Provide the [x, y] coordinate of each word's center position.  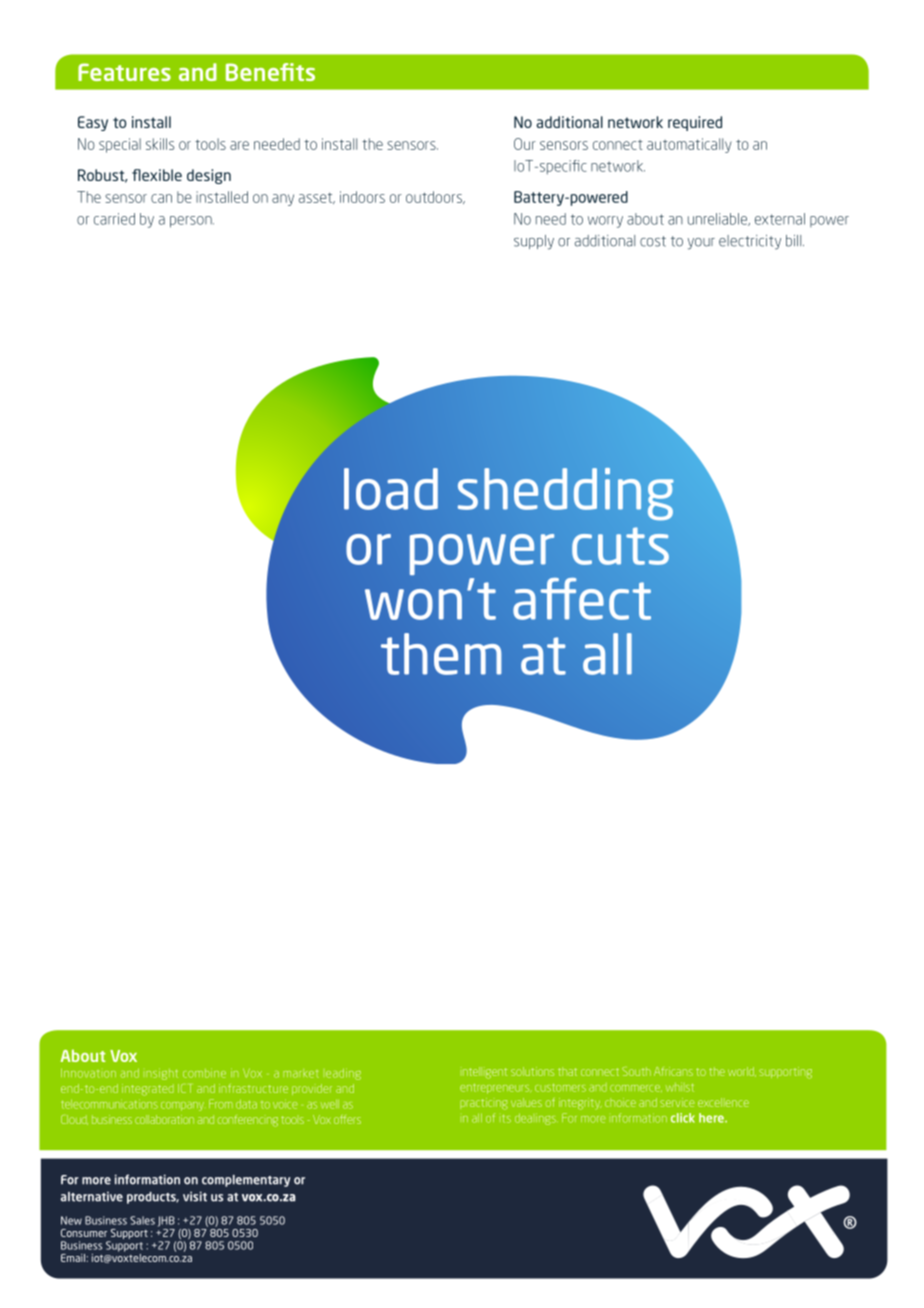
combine [204, 1073]
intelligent [485, 1073]
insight [162, 1074]
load [391, 489]
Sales [142, 1220]
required [695, 123]
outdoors [435, 197]
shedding [566, 494]
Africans [673, 1071]
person [192, 222]
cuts [620, 546]
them [441, 654]
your [701, 244]
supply [534, 242]
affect [582, 599]
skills [160, 144]
